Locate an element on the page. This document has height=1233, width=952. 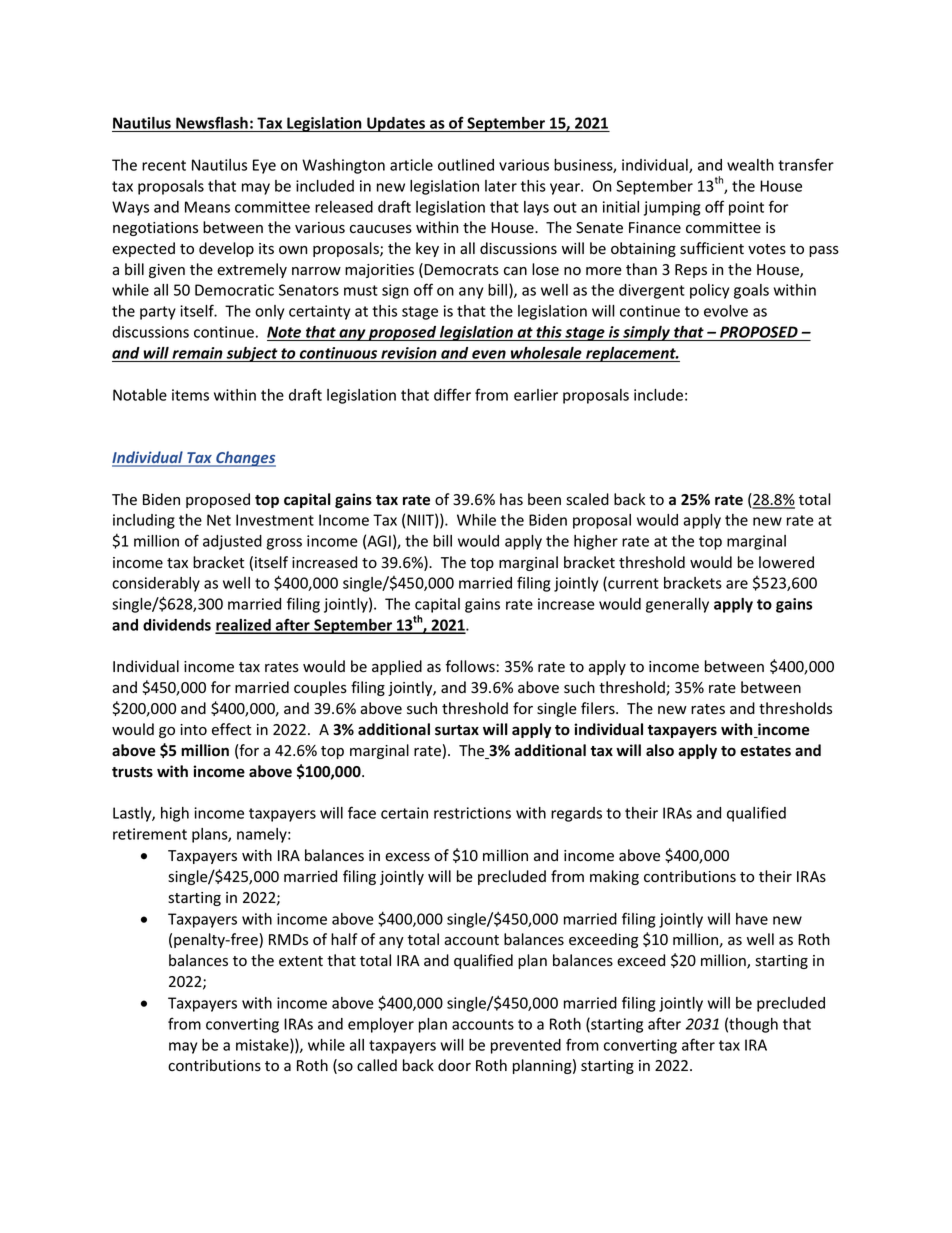
are is located at coordinates (737, 584).
